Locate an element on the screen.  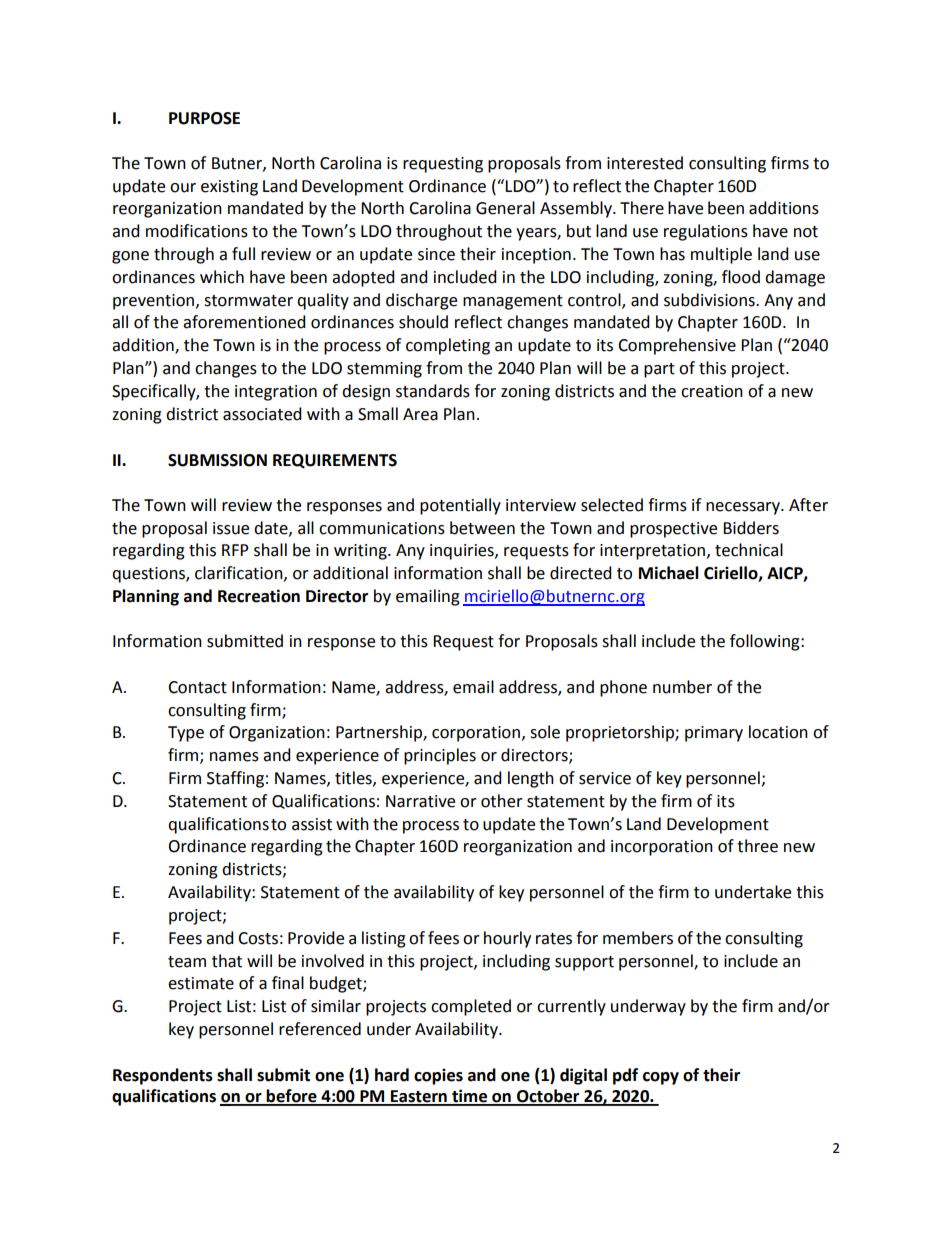
Respondents is located at coordinates (163, 1076).
